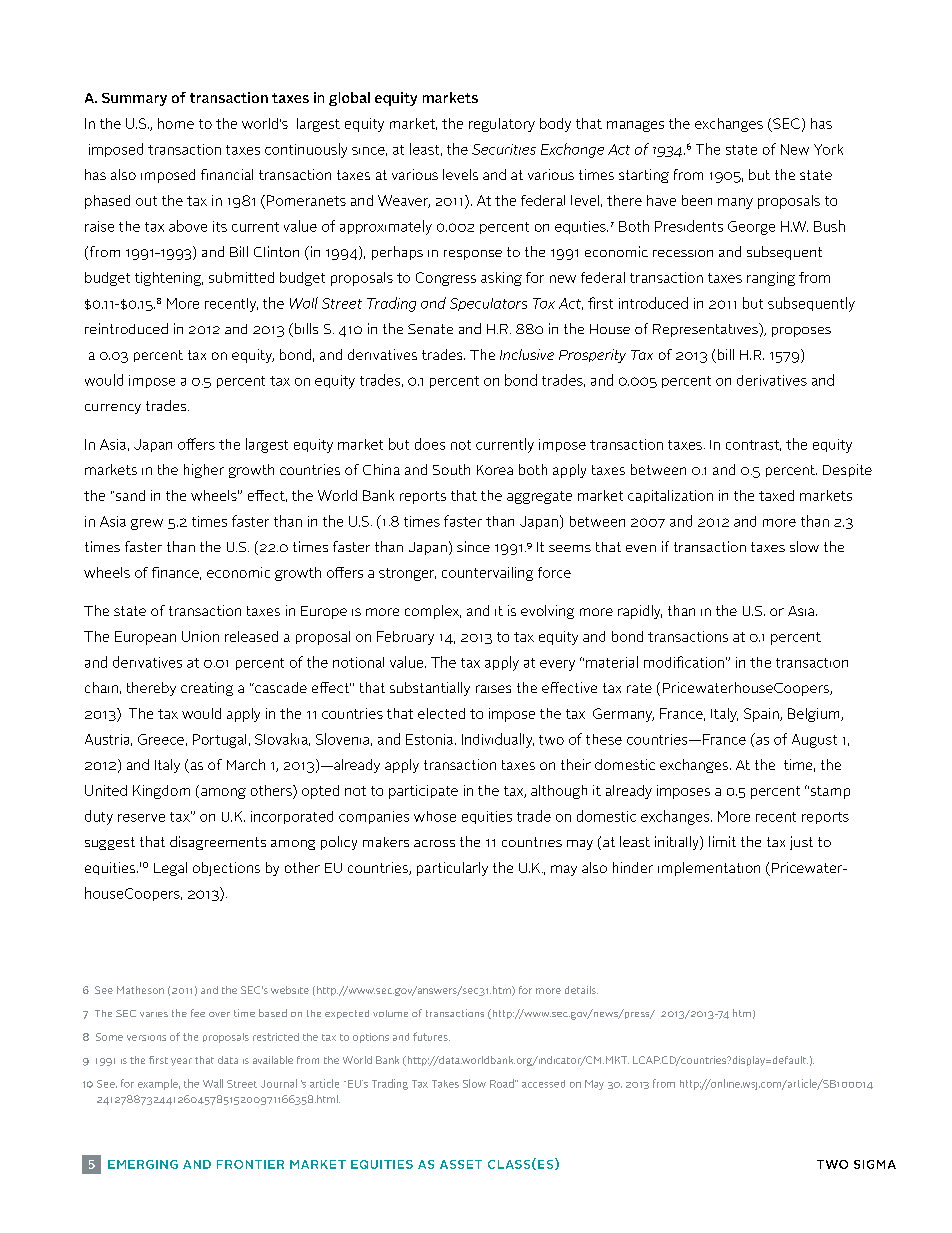 This document has width=952, height=1233. What do you see at coordinates (461, 1164) in the document?
I see `ASSET` at bounding box center [461, 1164].
